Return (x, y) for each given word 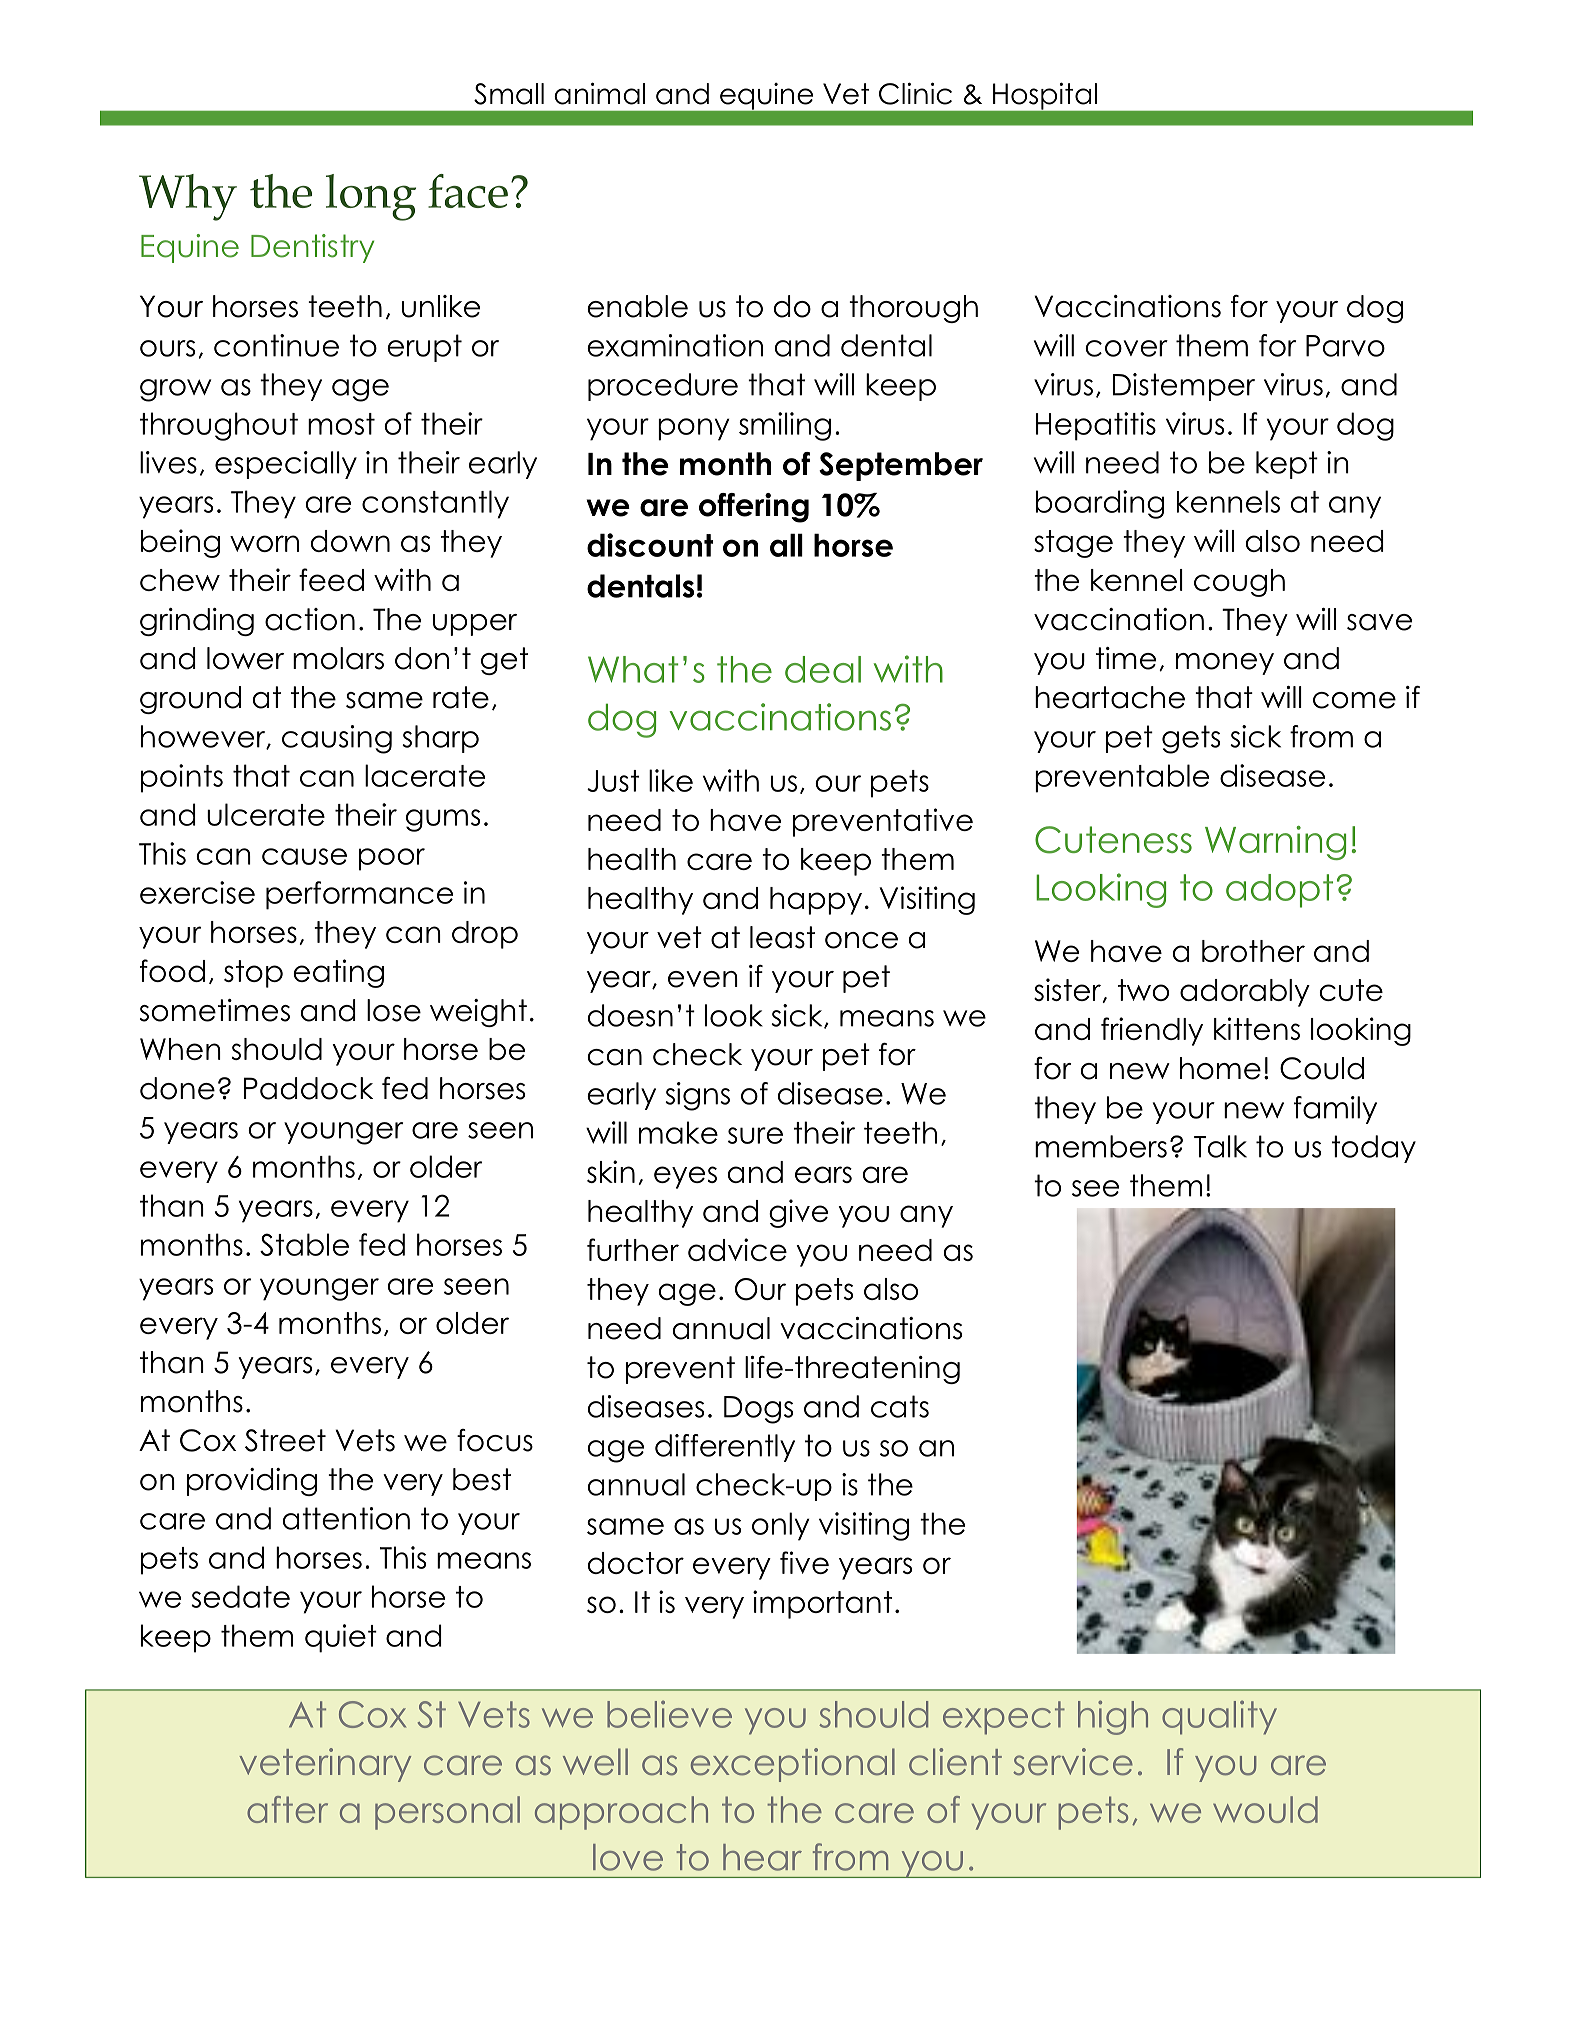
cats (900, 1406)
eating (338, 973)
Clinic (915, 93)
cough (1239, 583)
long (371, 197)
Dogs (758, 1410)
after (287, 1809)
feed (331, 579)
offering (754, 508)
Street (285, 1440)
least (782, 937)
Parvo (1345, 346)
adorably (1245, 993)
